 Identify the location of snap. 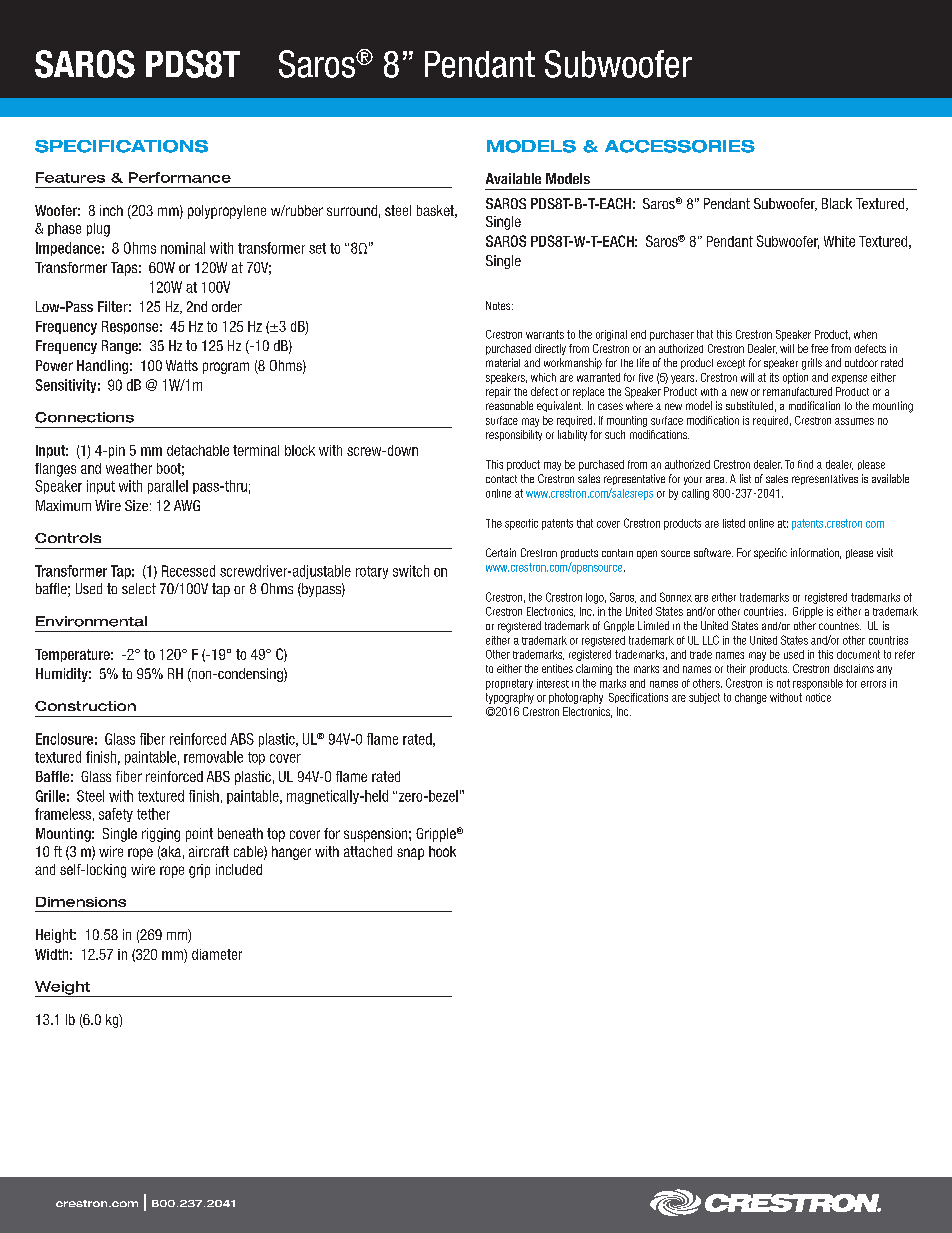
(410, 854).
